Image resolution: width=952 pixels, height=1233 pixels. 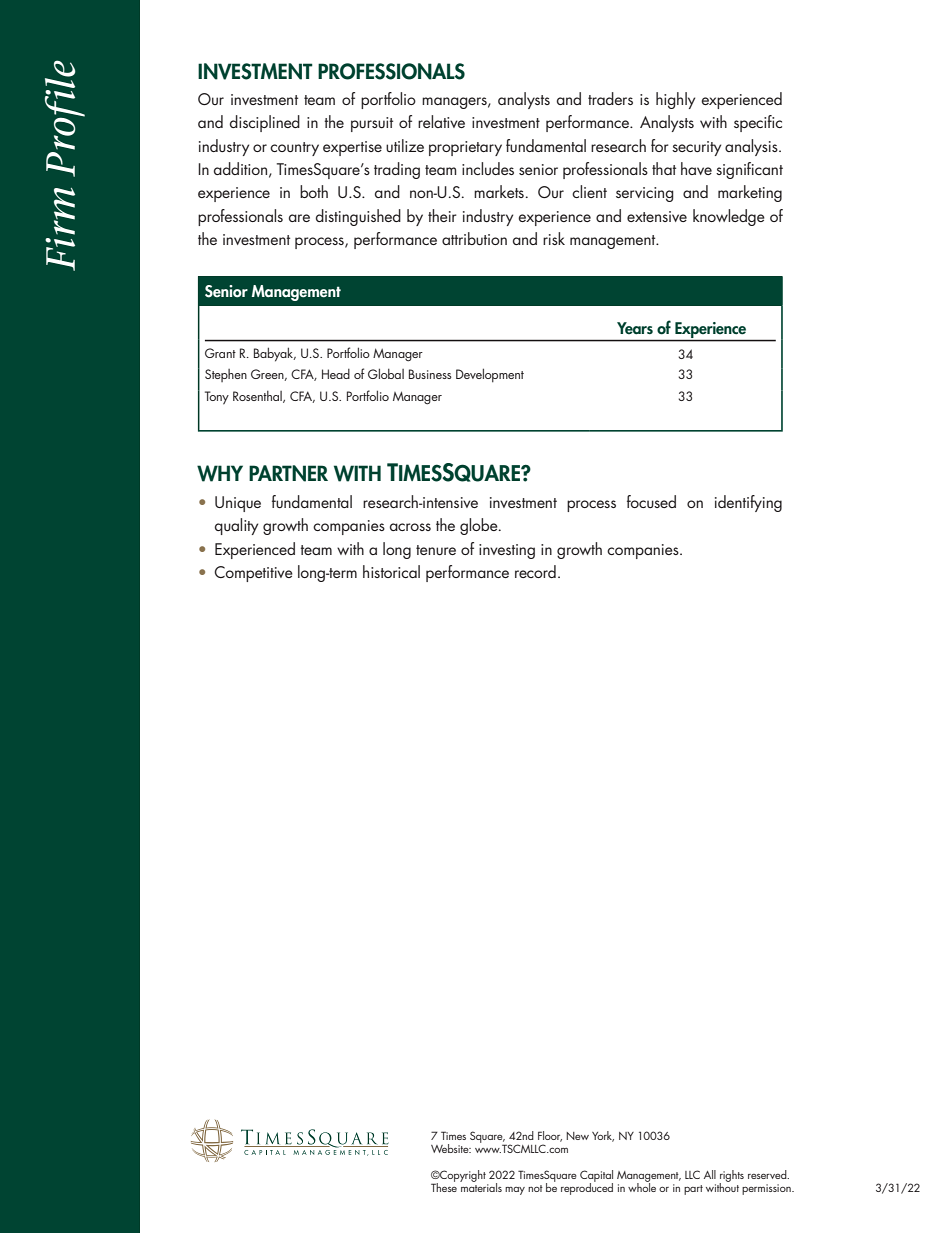 I want to click on historical, so click(x=391, y=571).
